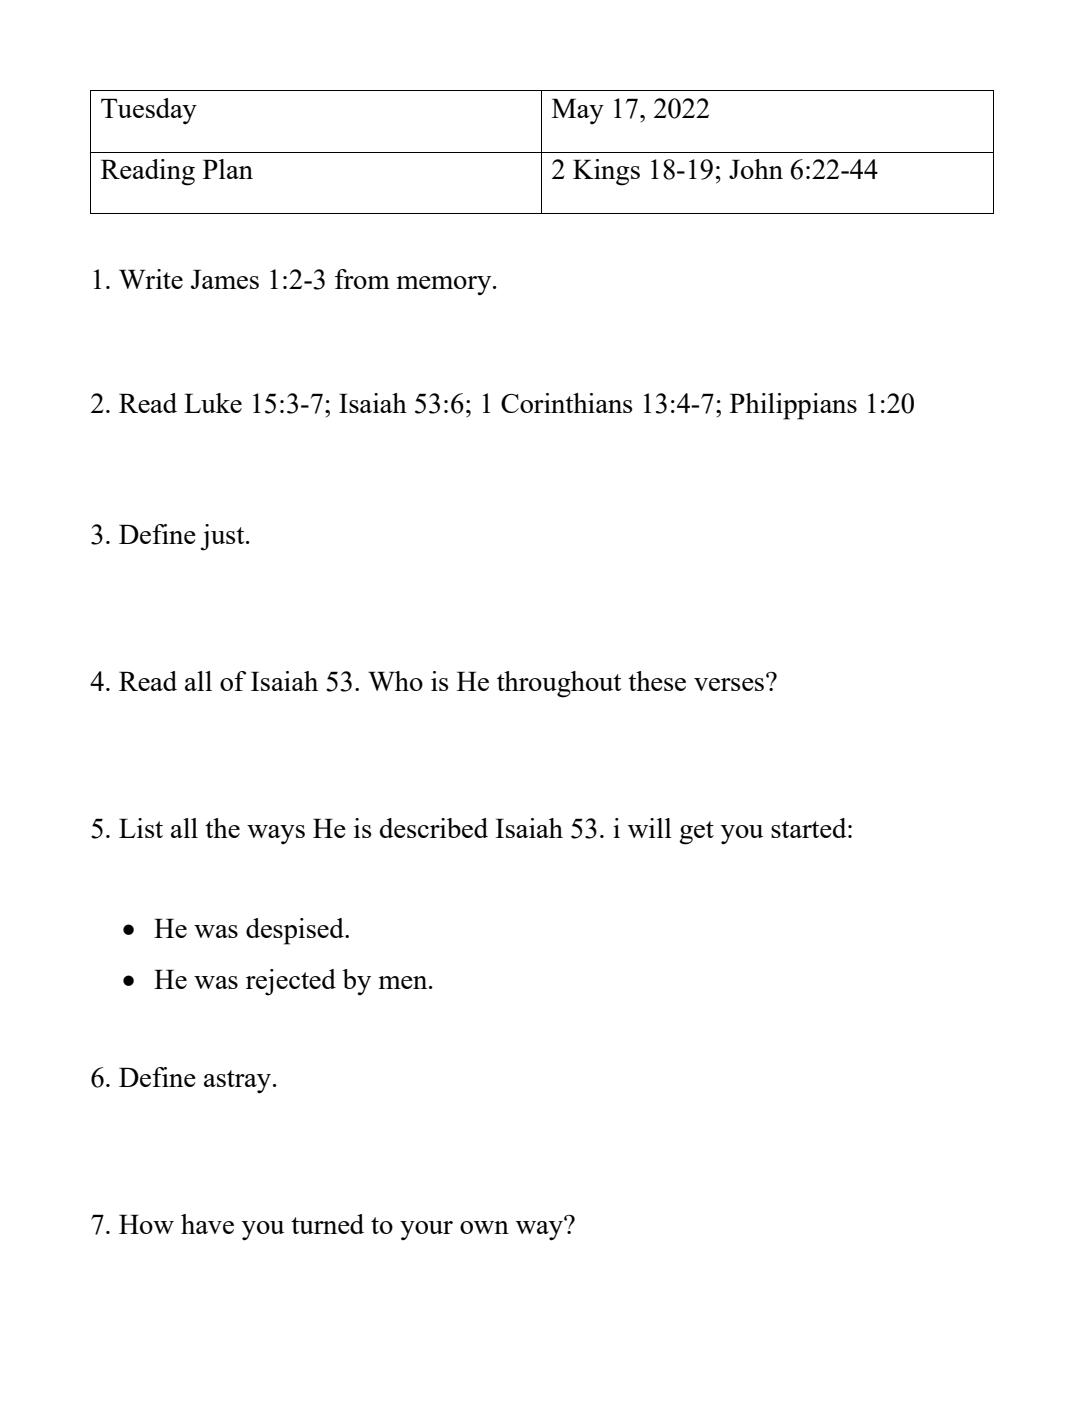 Image resolution: width=1087 pixels, height=1406 pixels. I want to click on have, so click(207, 1224).
